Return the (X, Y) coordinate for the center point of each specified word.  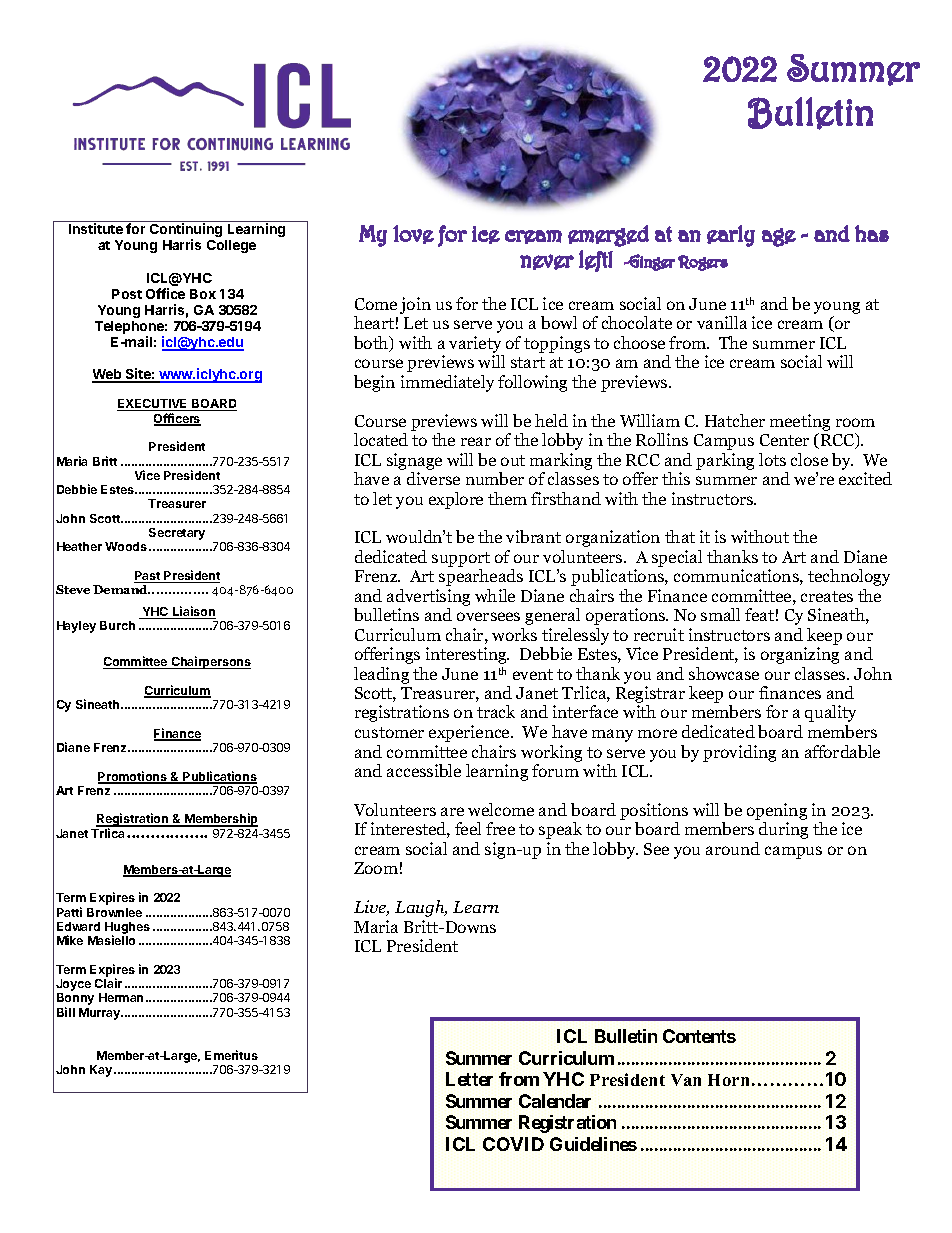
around (733, 848)
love (413, 234)
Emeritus (231, 1055)
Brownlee (114, 912)
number (495, 478)
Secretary (177, 534)
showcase (724, 673)
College (231, 246)
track (496, 711)
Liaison (193, 612)
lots (772, 459)
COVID (513, 1144)
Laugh (421, 908)
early (731, 236)
